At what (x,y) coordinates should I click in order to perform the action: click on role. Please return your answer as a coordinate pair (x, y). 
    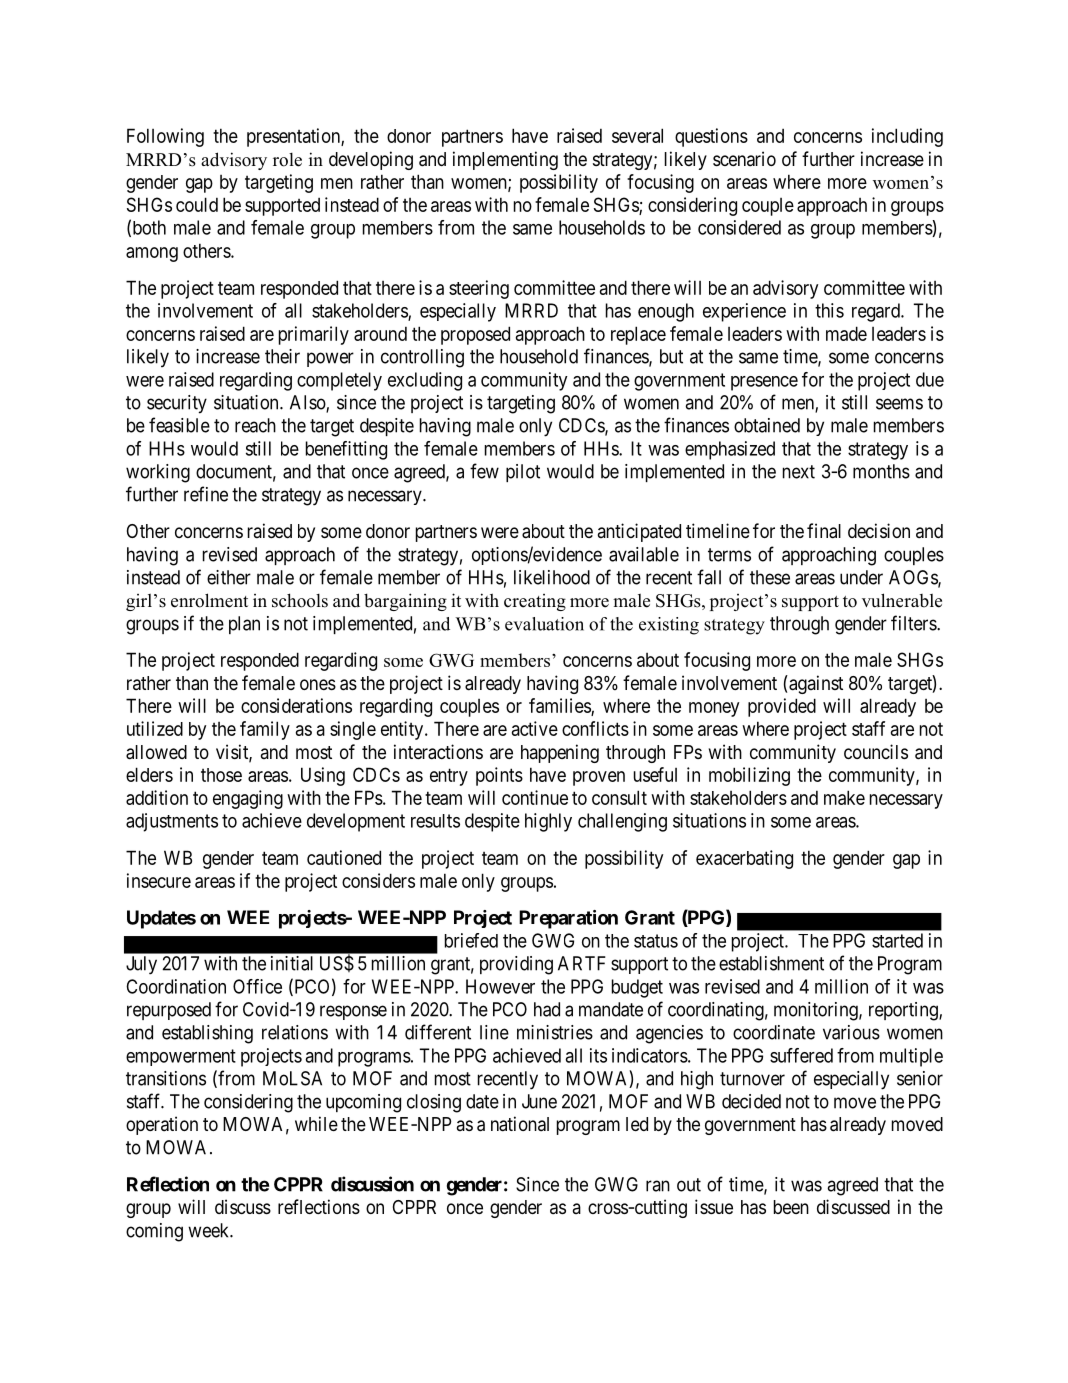
    Looking at the image, I should click on (287, 160).
